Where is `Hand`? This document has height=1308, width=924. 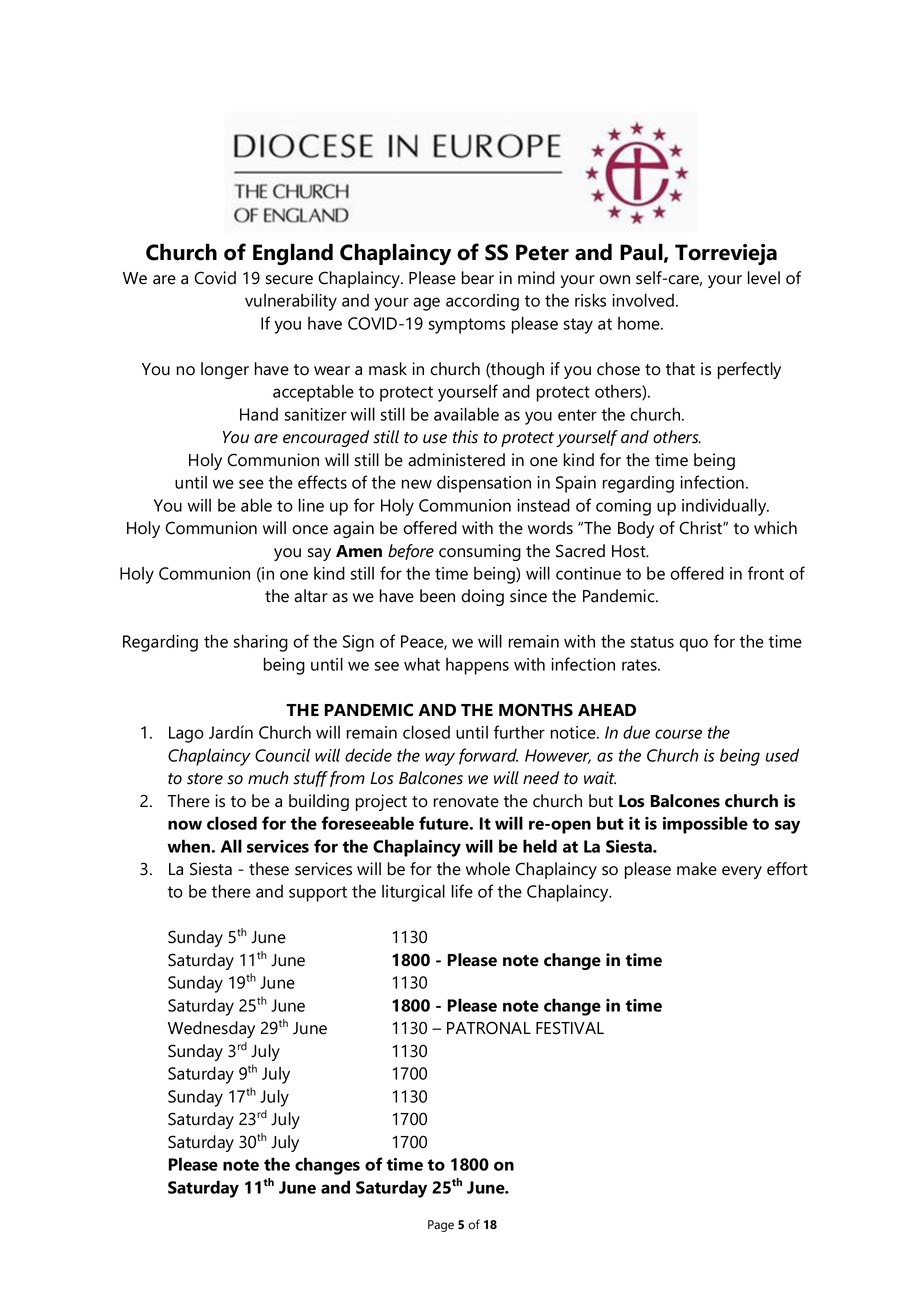
Hand is located at coordinates (259, 414).
